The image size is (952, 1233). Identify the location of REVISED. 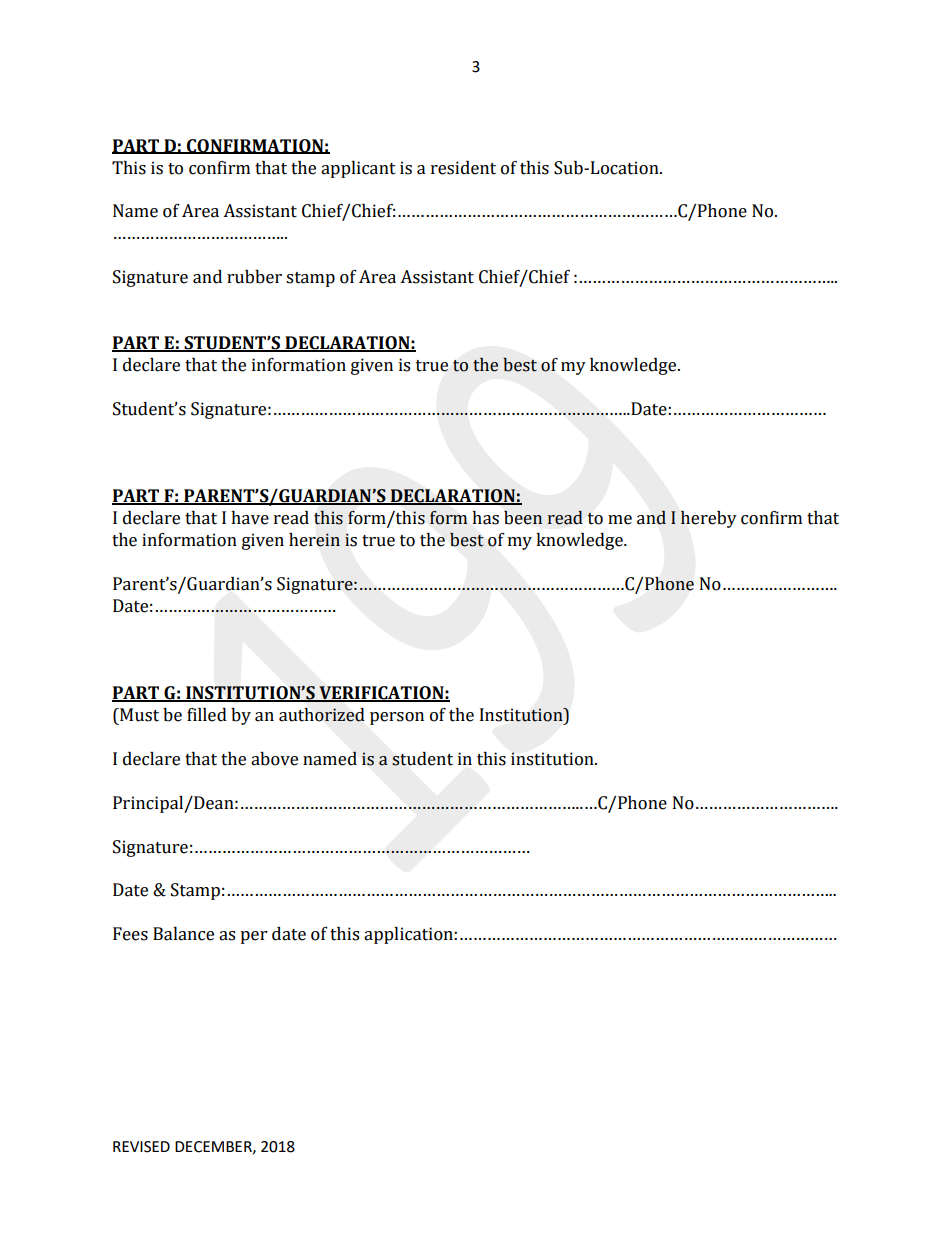
(141, 1147).
